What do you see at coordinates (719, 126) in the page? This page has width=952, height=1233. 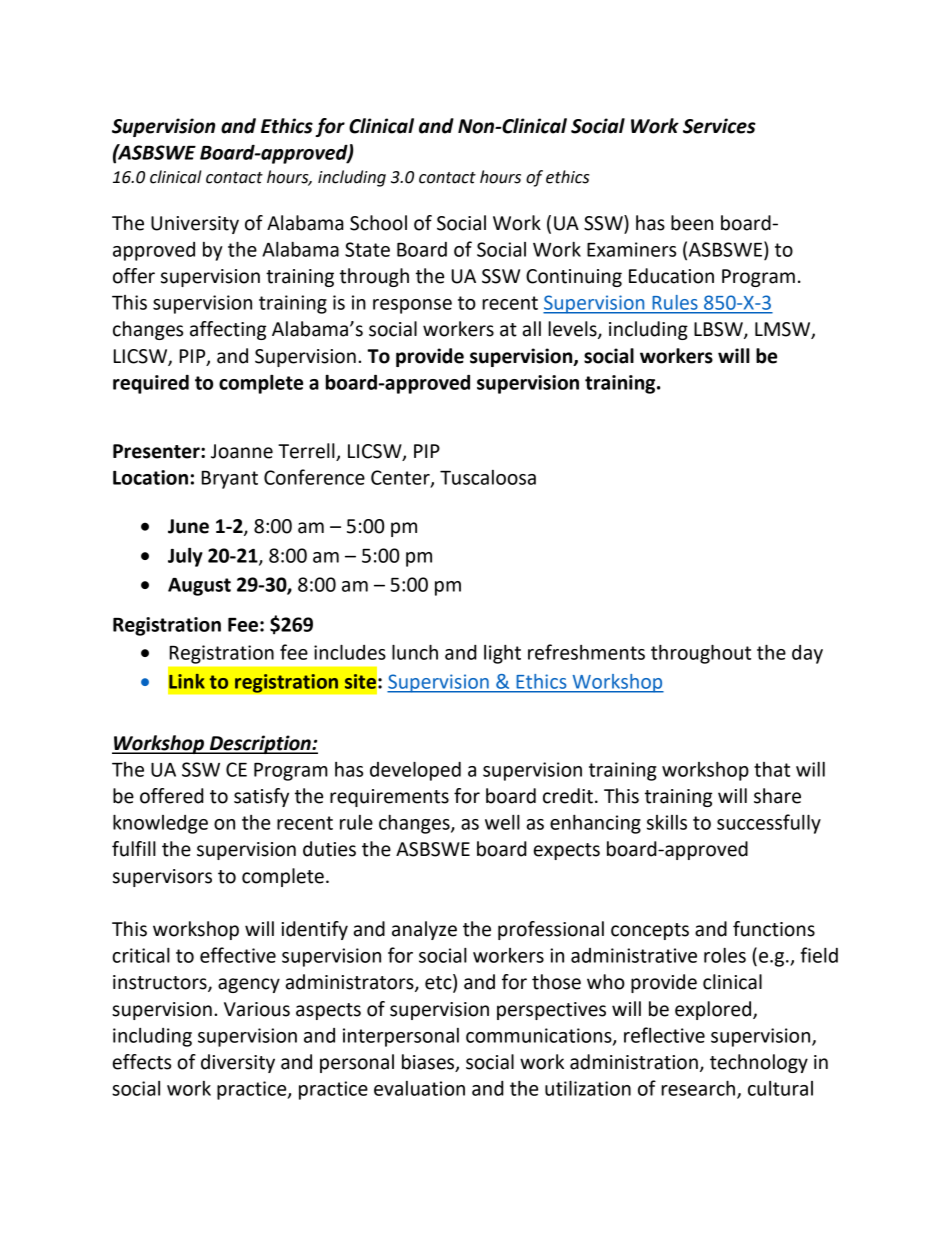 I see `Services` at bounding box center [719, 126].
